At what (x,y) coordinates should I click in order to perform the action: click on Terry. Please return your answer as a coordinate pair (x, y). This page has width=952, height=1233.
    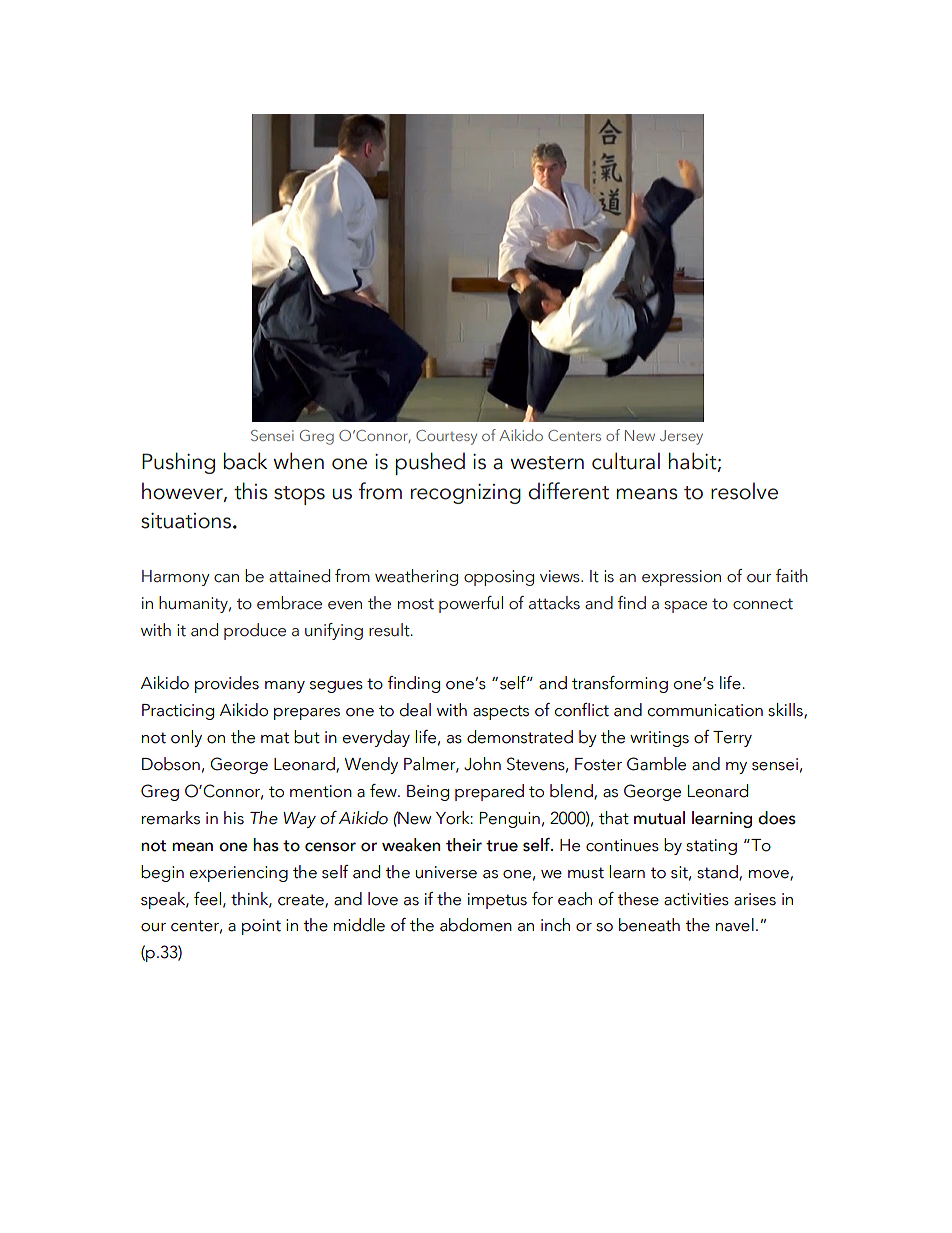
    Looking at the image, I should click on (732, 739).
